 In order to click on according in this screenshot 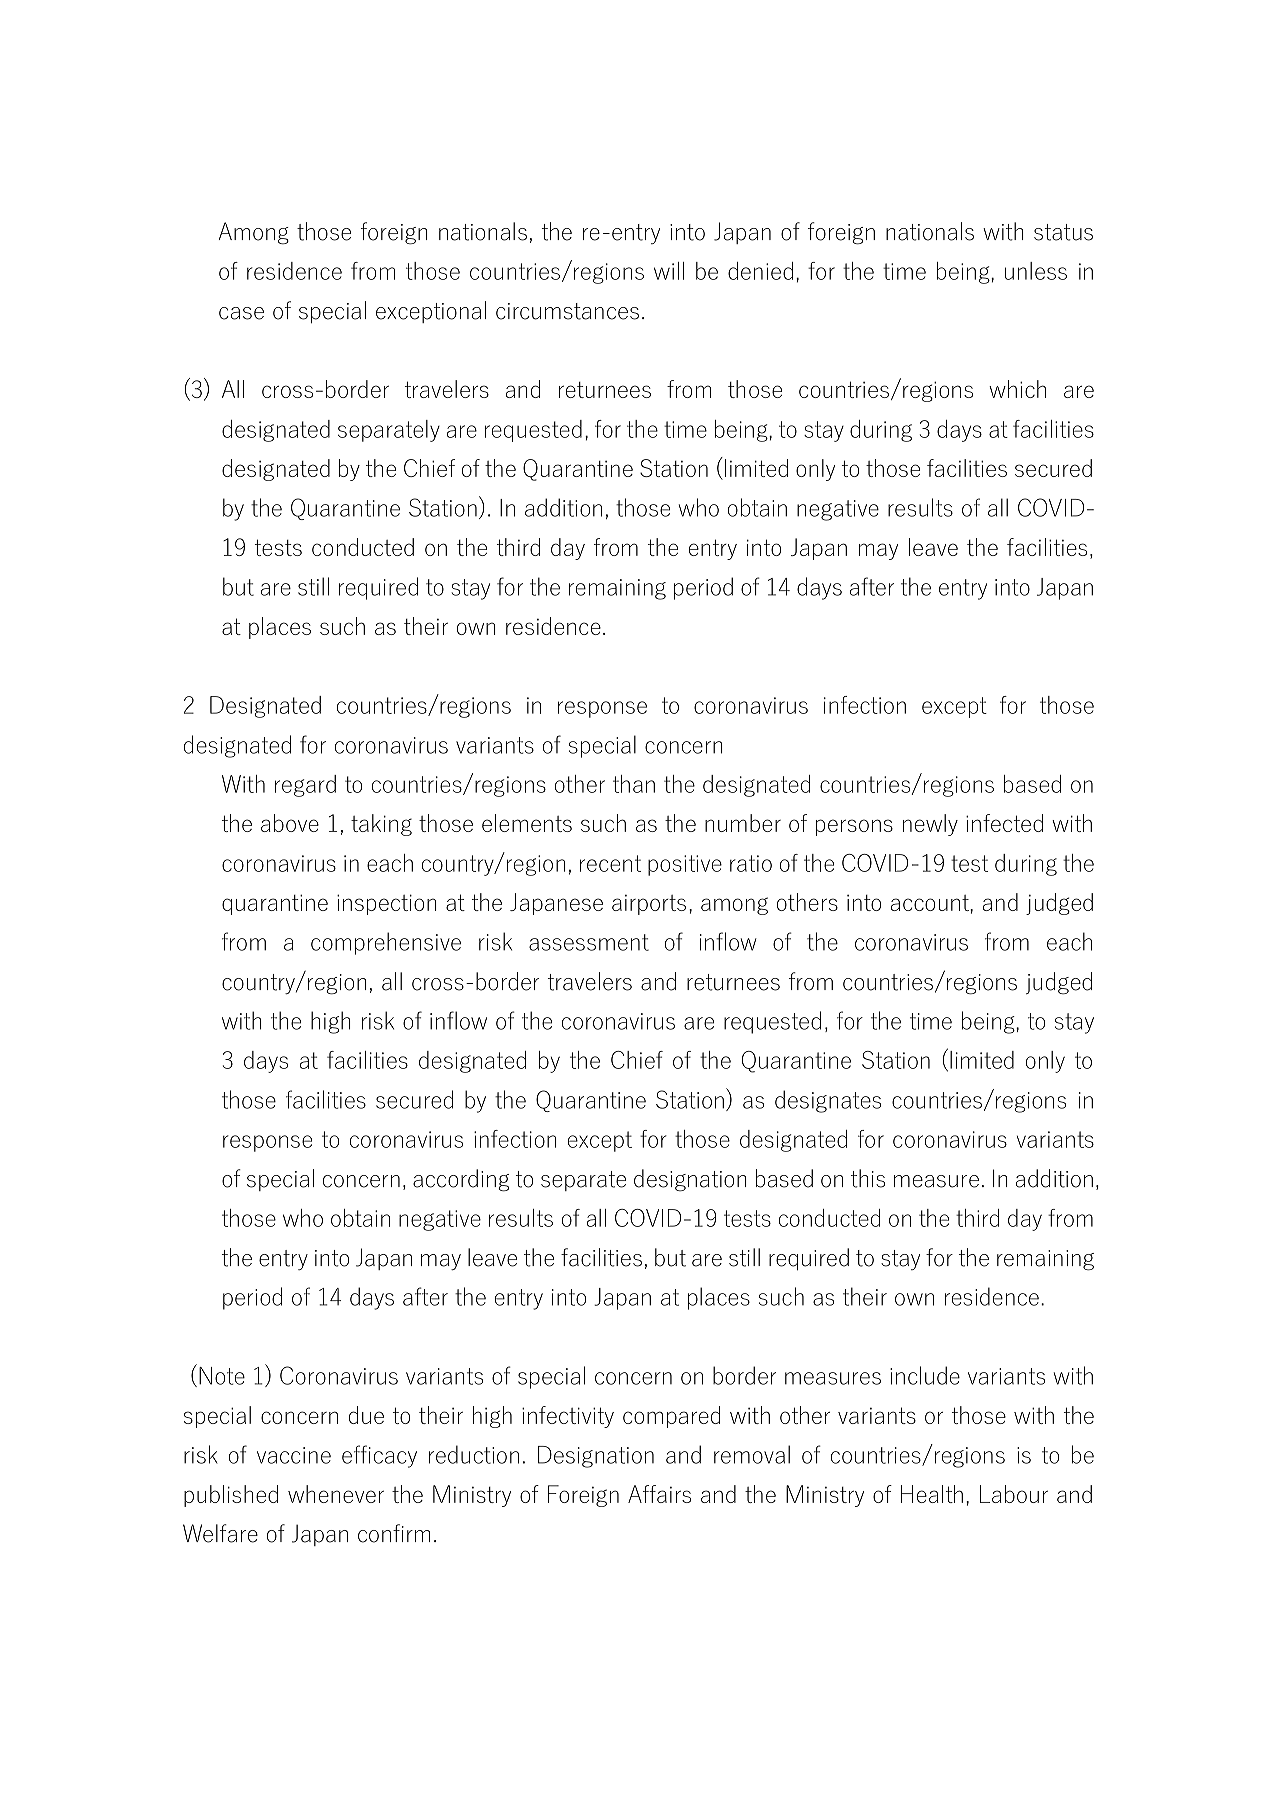, I will do `click(461, 1180)`.
